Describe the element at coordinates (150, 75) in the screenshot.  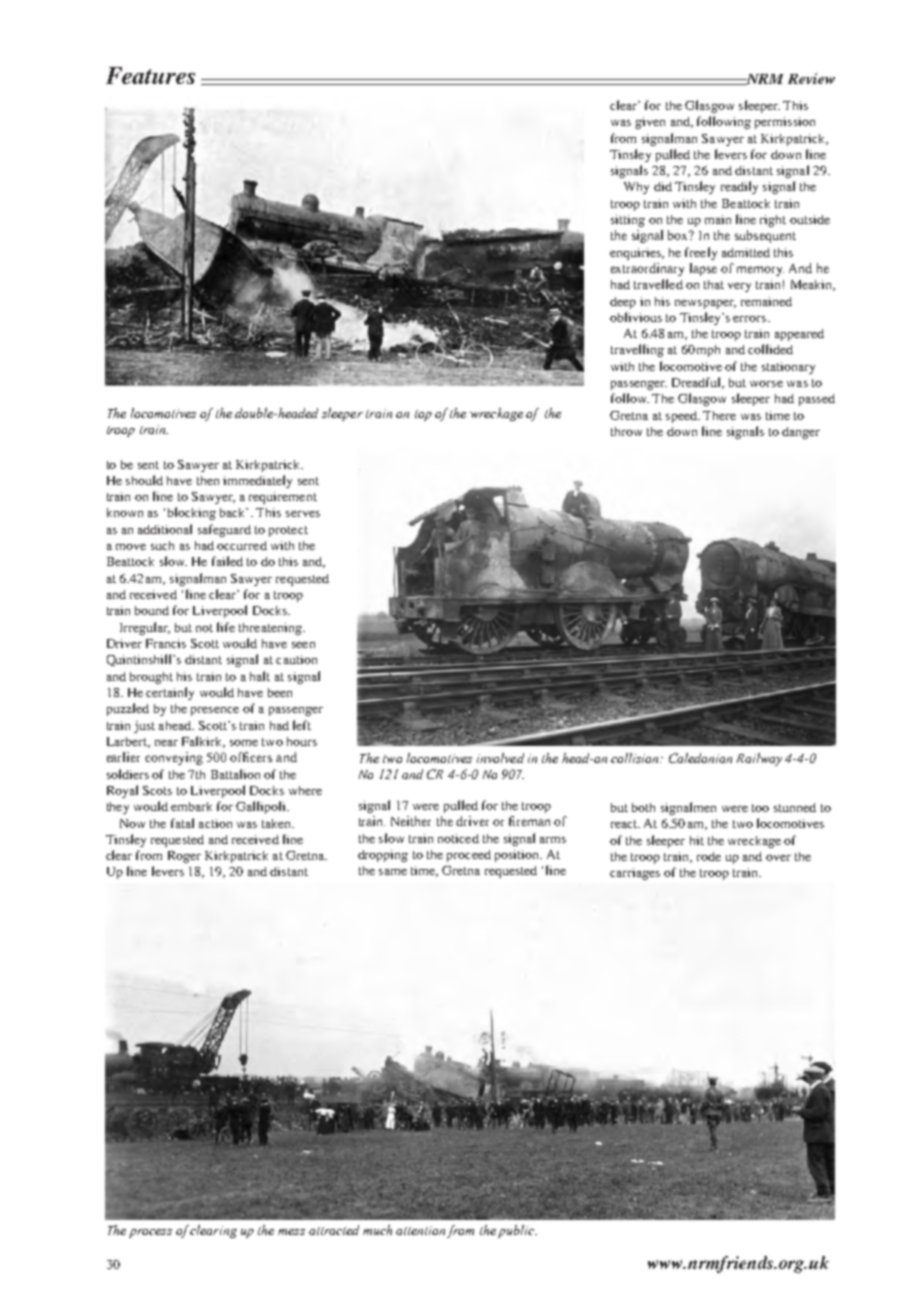
I see `Features` at that location.
